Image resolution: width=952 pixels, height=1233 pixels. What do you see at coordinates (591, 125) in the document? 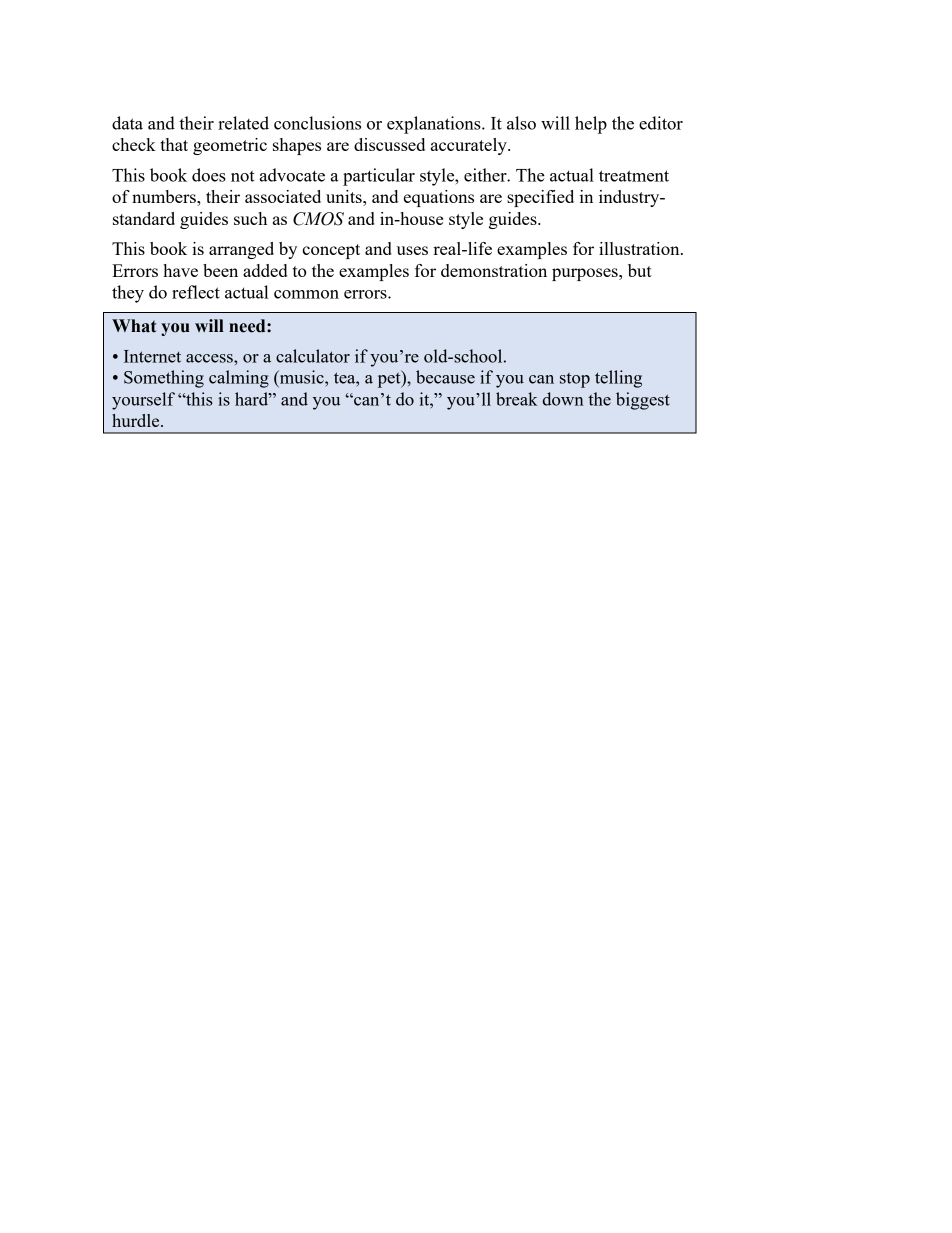
I see `help` at bounding box center [591, 125].
